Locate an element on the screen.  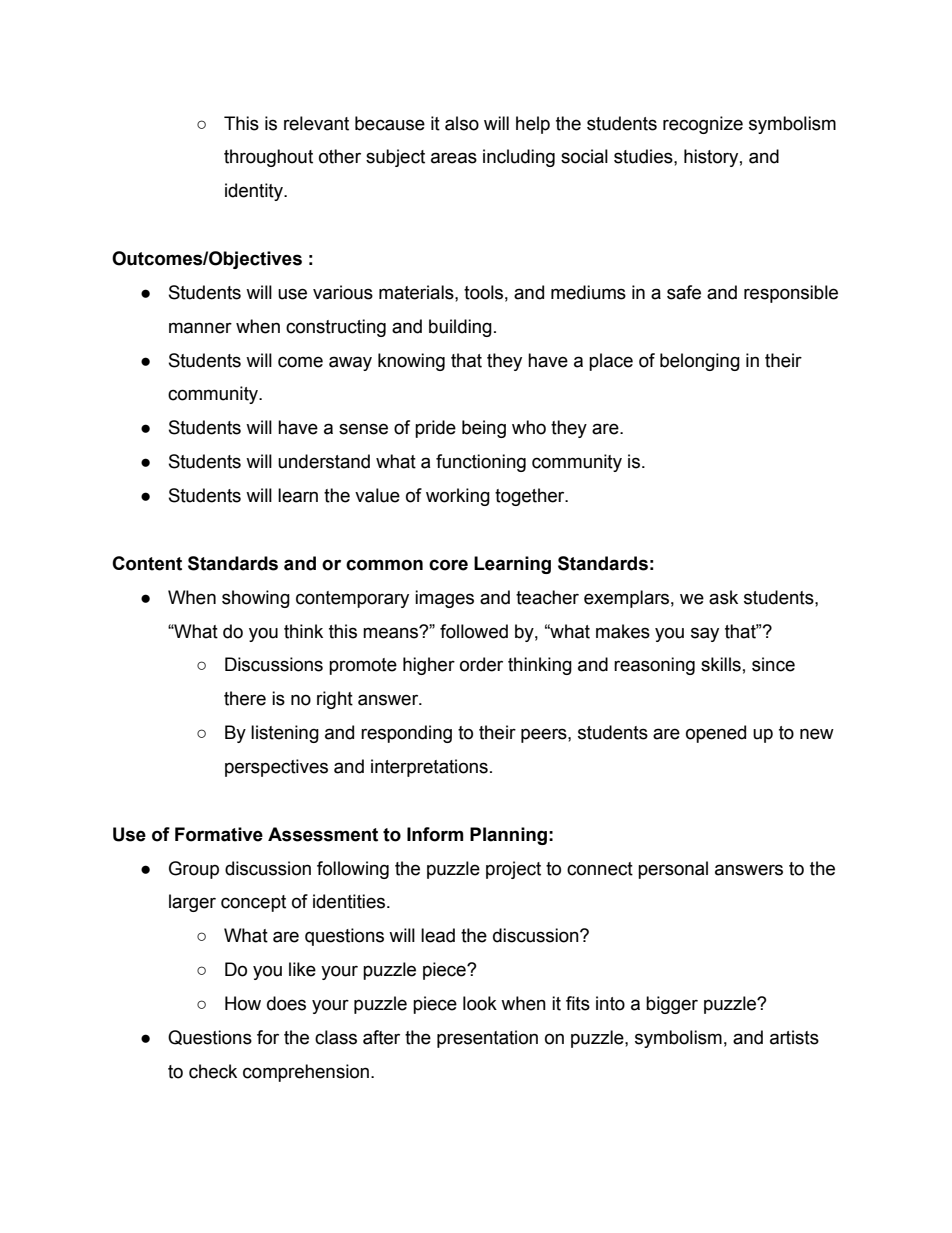
images is located at coordinates (444, 599).
